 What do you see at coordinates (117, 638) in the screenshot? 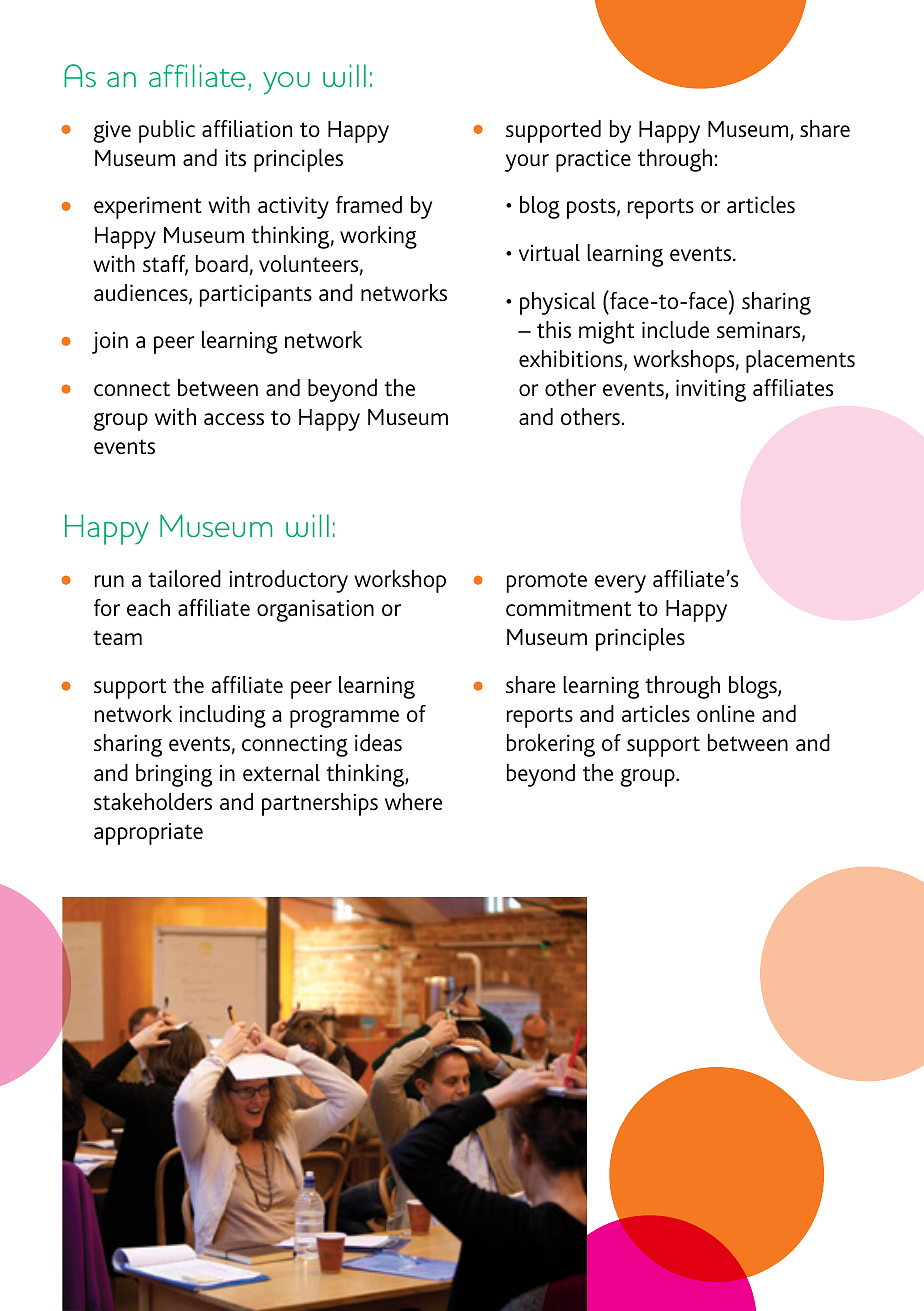
I see `team` at bounding box center [117, 638].
